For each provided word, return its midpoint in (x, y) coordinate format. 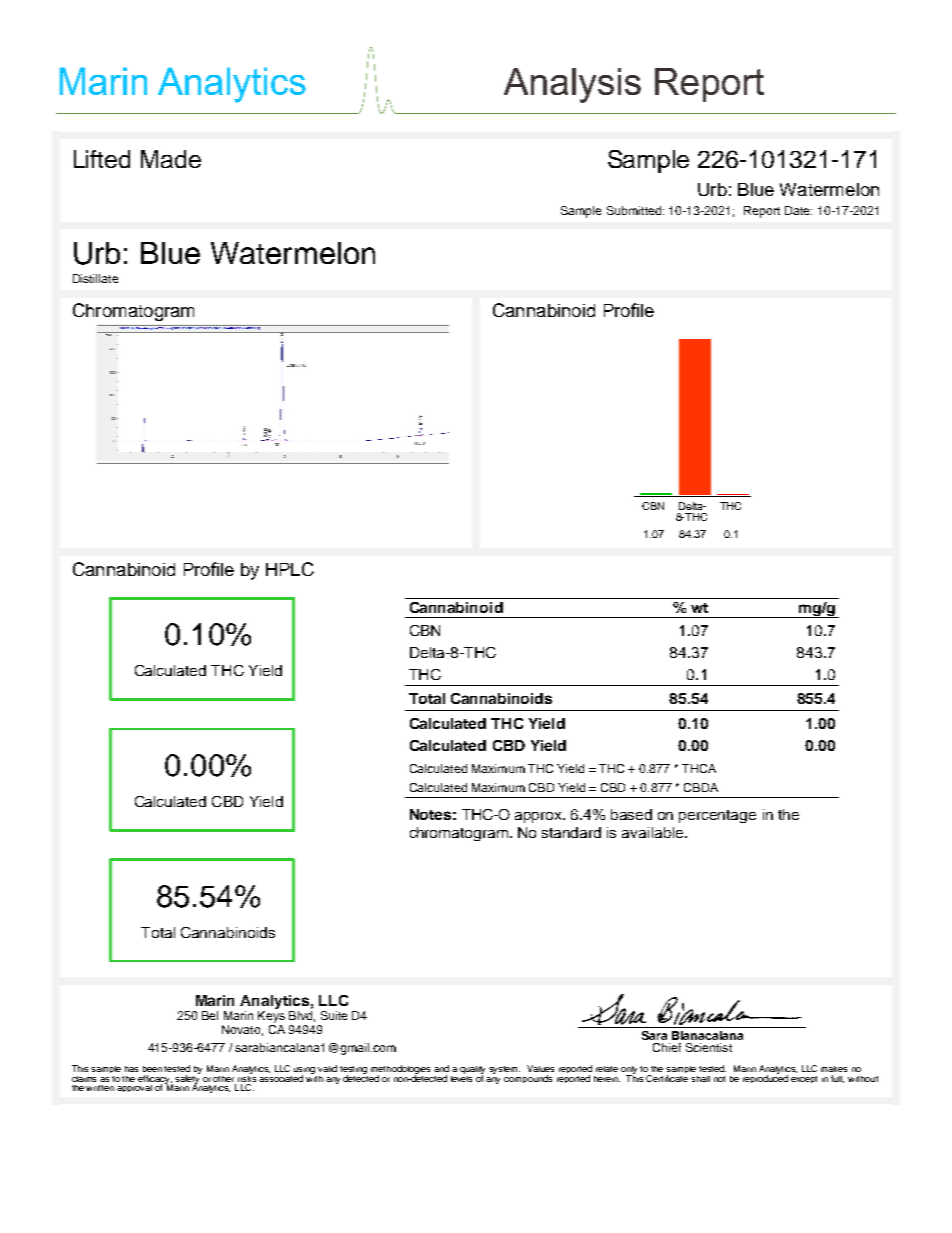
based (631, 814)
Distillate (95, 278)
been (152, 1069)
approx (540, 817)
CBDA (701, 787)
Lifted (102, 159)
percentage (717, 816)
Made (171, 159)
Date (798, 210)
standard (571, 832)
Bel (210, 1015)
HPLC (290, 569)
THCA (699, 768)
